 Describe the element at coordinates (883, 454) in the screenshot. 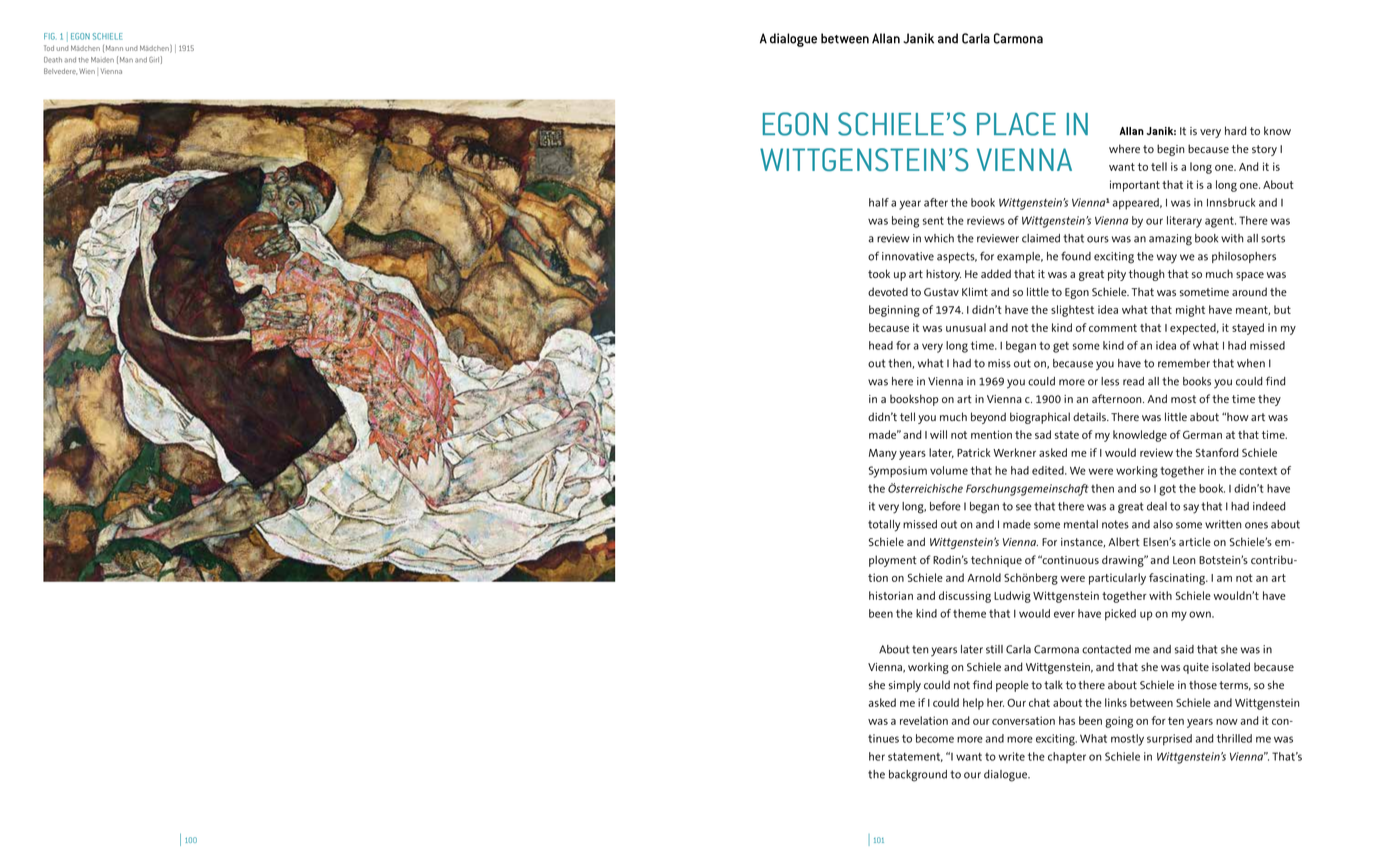

I see `Many` at that location.
